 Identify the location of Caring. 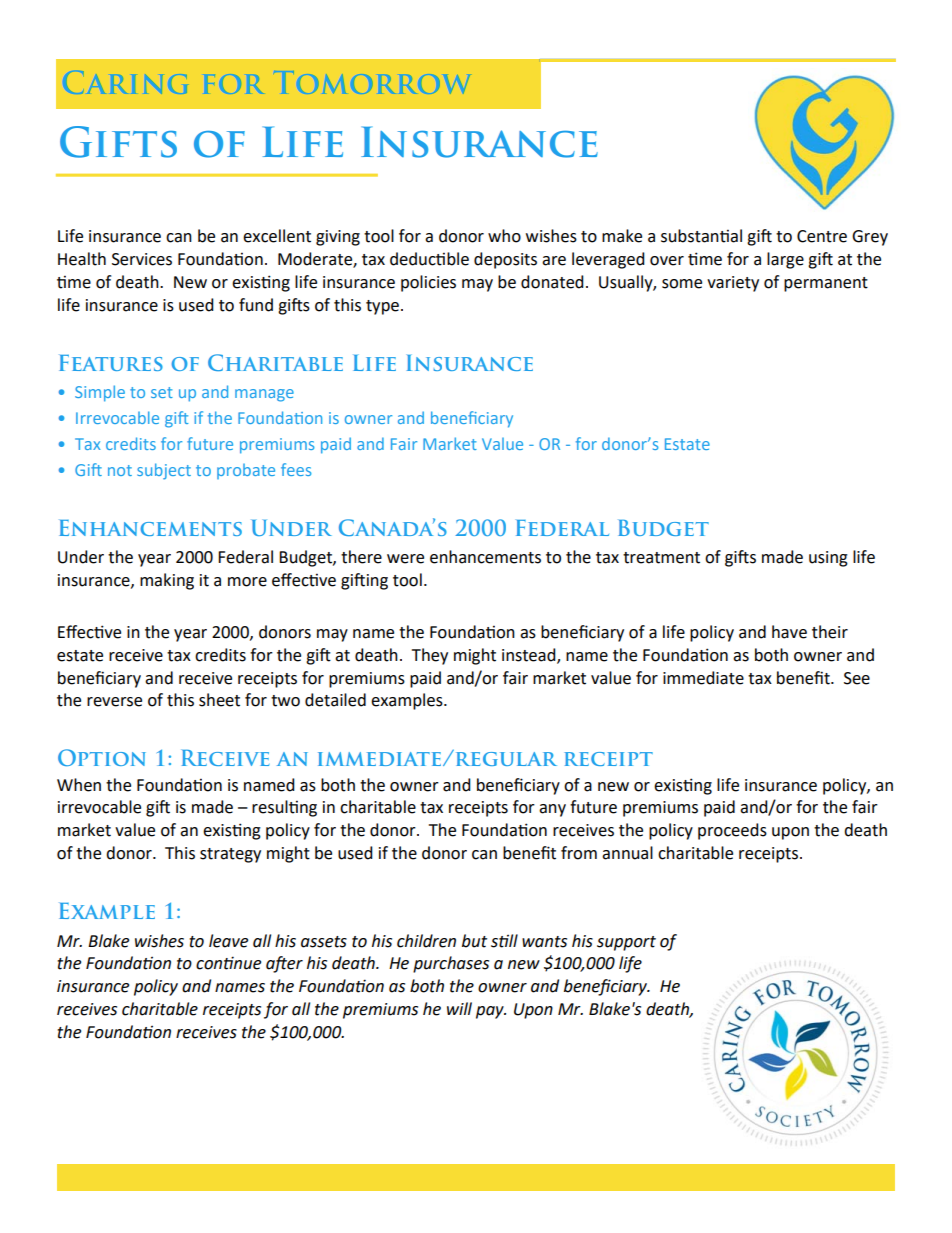
(126, 82).
